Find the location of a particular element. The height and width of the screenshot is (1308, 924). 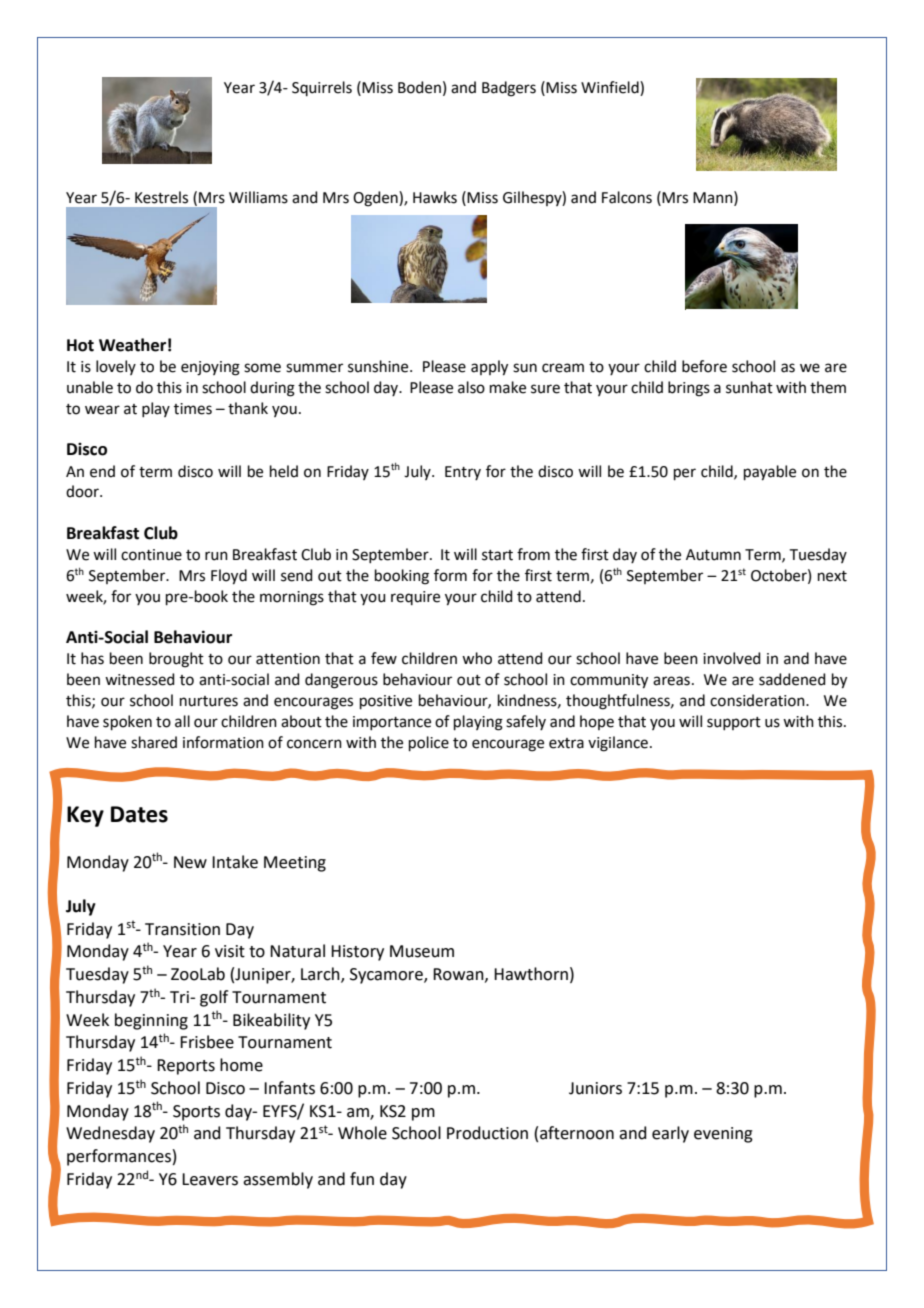

Ogden is located at coordinates (376, 199).
